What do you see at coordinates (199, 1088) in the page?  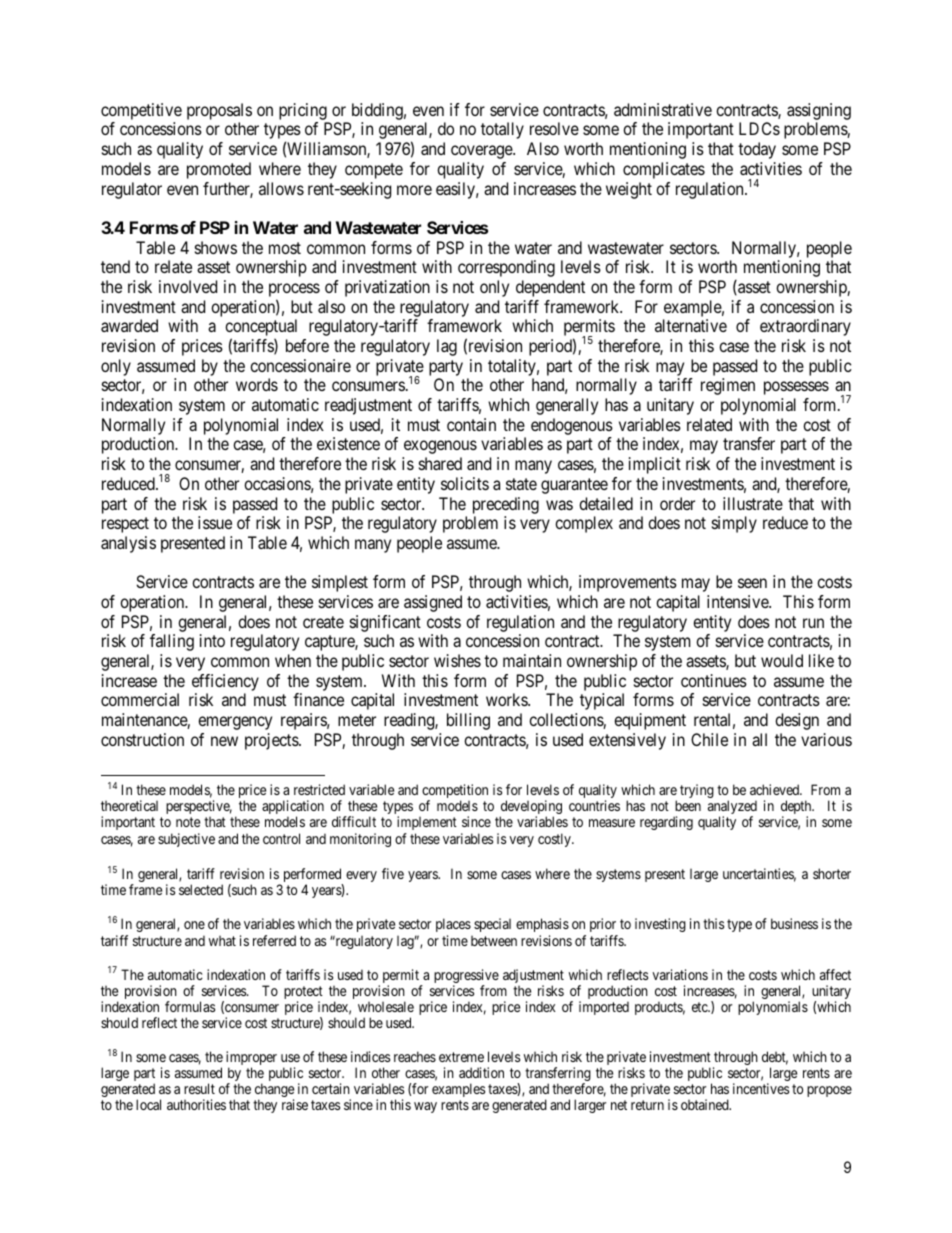 I see `result` at bounding box center [199, 1088].
